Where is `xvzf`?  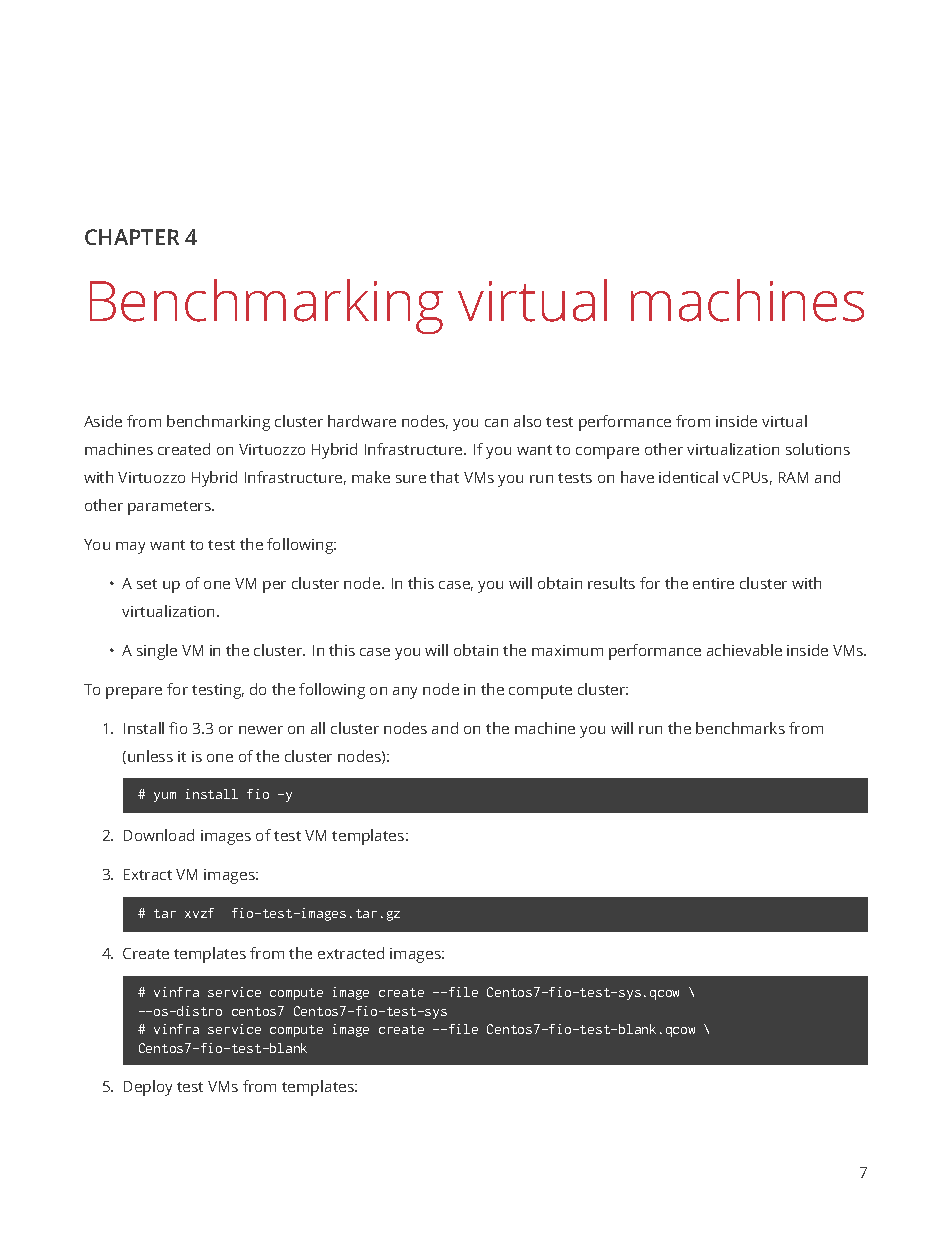 xvzf is located at coordinates (199, 913).
